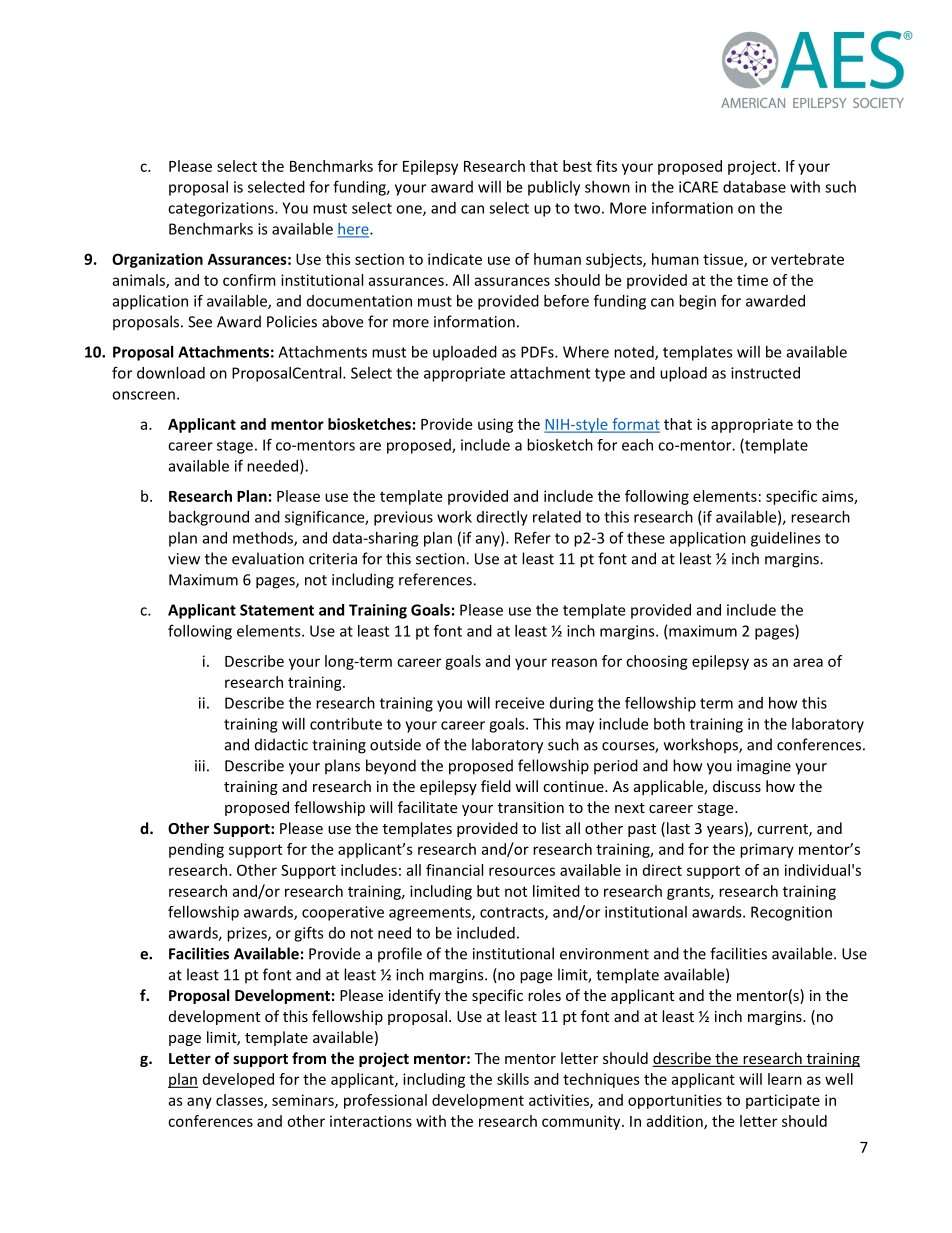  What do you see at coordinates (200, 766) in the screenshot?
I see `iii` at bounding box center [200, 766].
